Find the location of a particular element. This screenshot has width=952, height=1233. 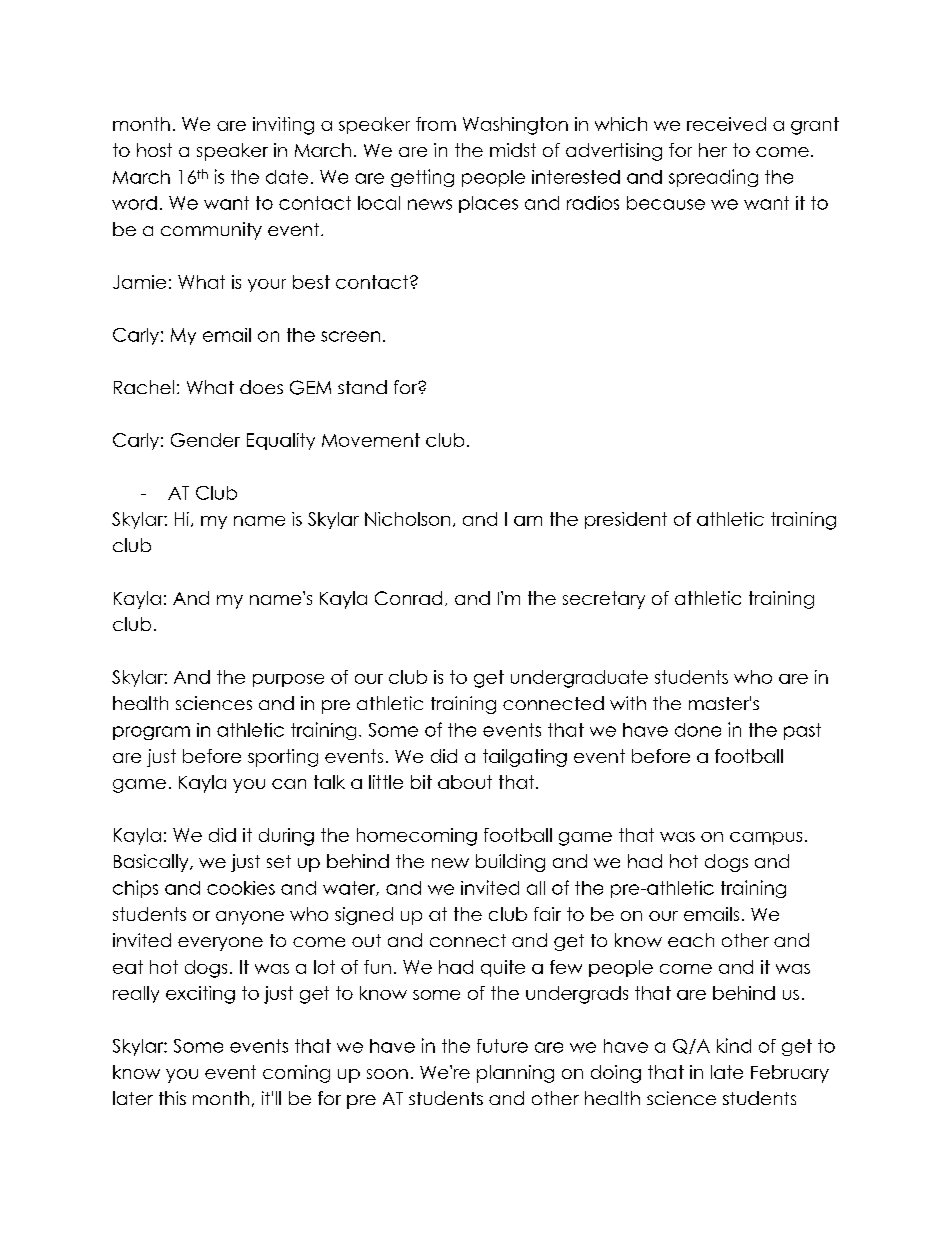

Conrad is located at coordinates (408, 598).
